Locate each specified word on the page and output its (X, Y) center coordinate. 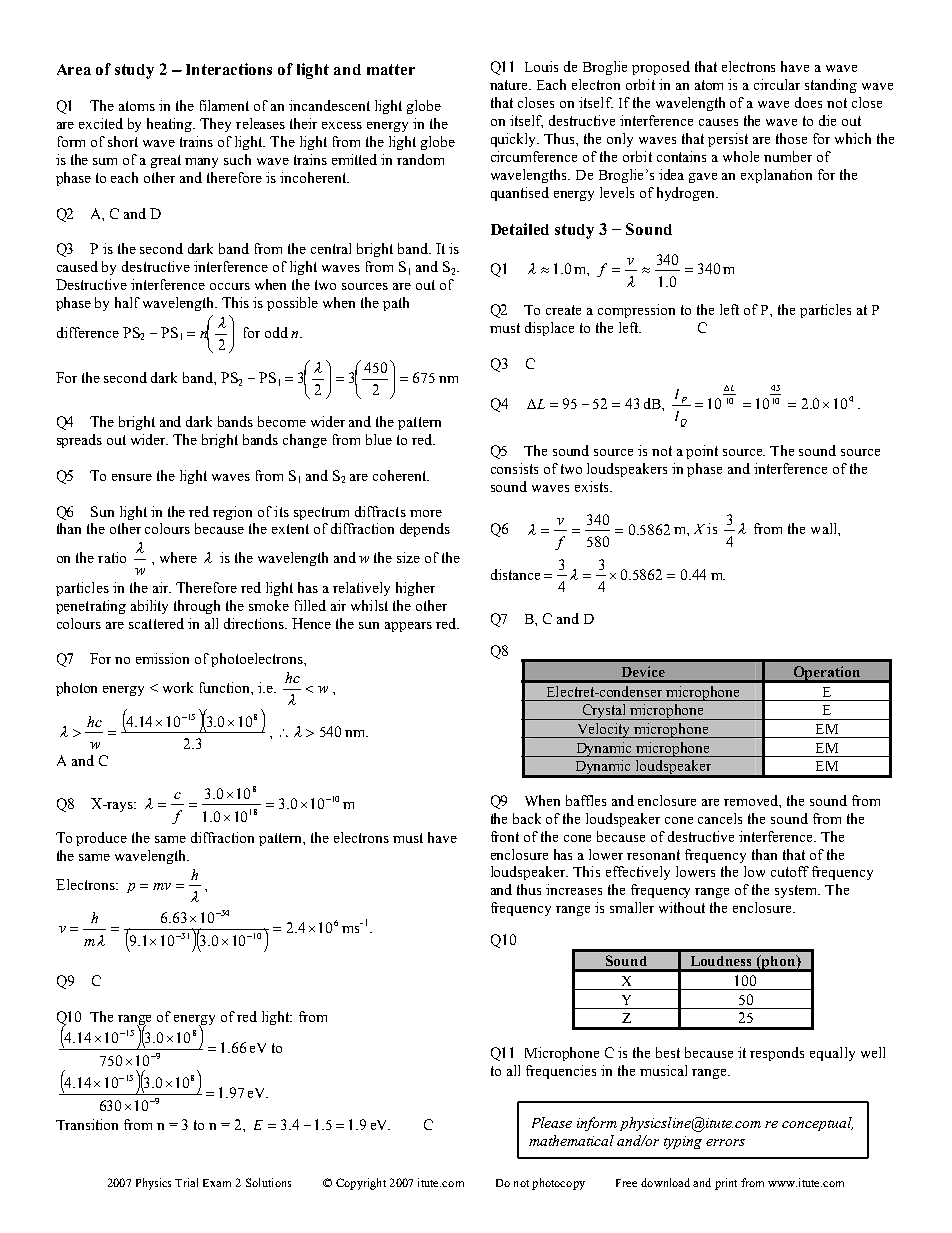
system (797, 891)
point (702, 452)
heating (171, 125)
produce (101, 839)
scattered (156, 623)
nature (510, 85)
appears (408, 627)
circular (777, 84)
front (505, 836)
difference (88, 332)
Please (552, 1122)
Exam (217, 1183)
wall (825, 528)
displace (549, 329)
